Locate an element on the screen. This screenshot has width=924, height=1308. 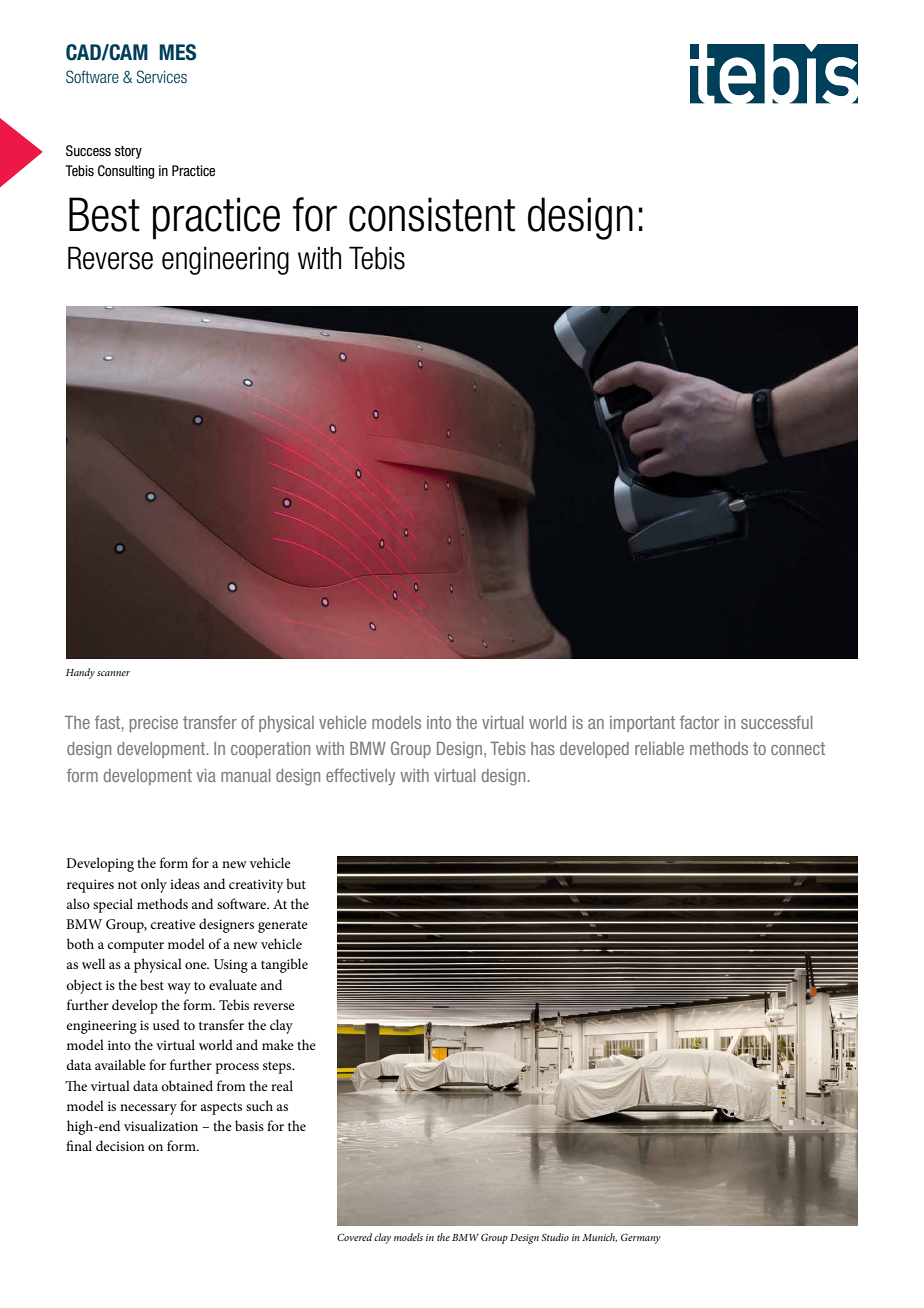
important is located at coordinates (642, 724).
